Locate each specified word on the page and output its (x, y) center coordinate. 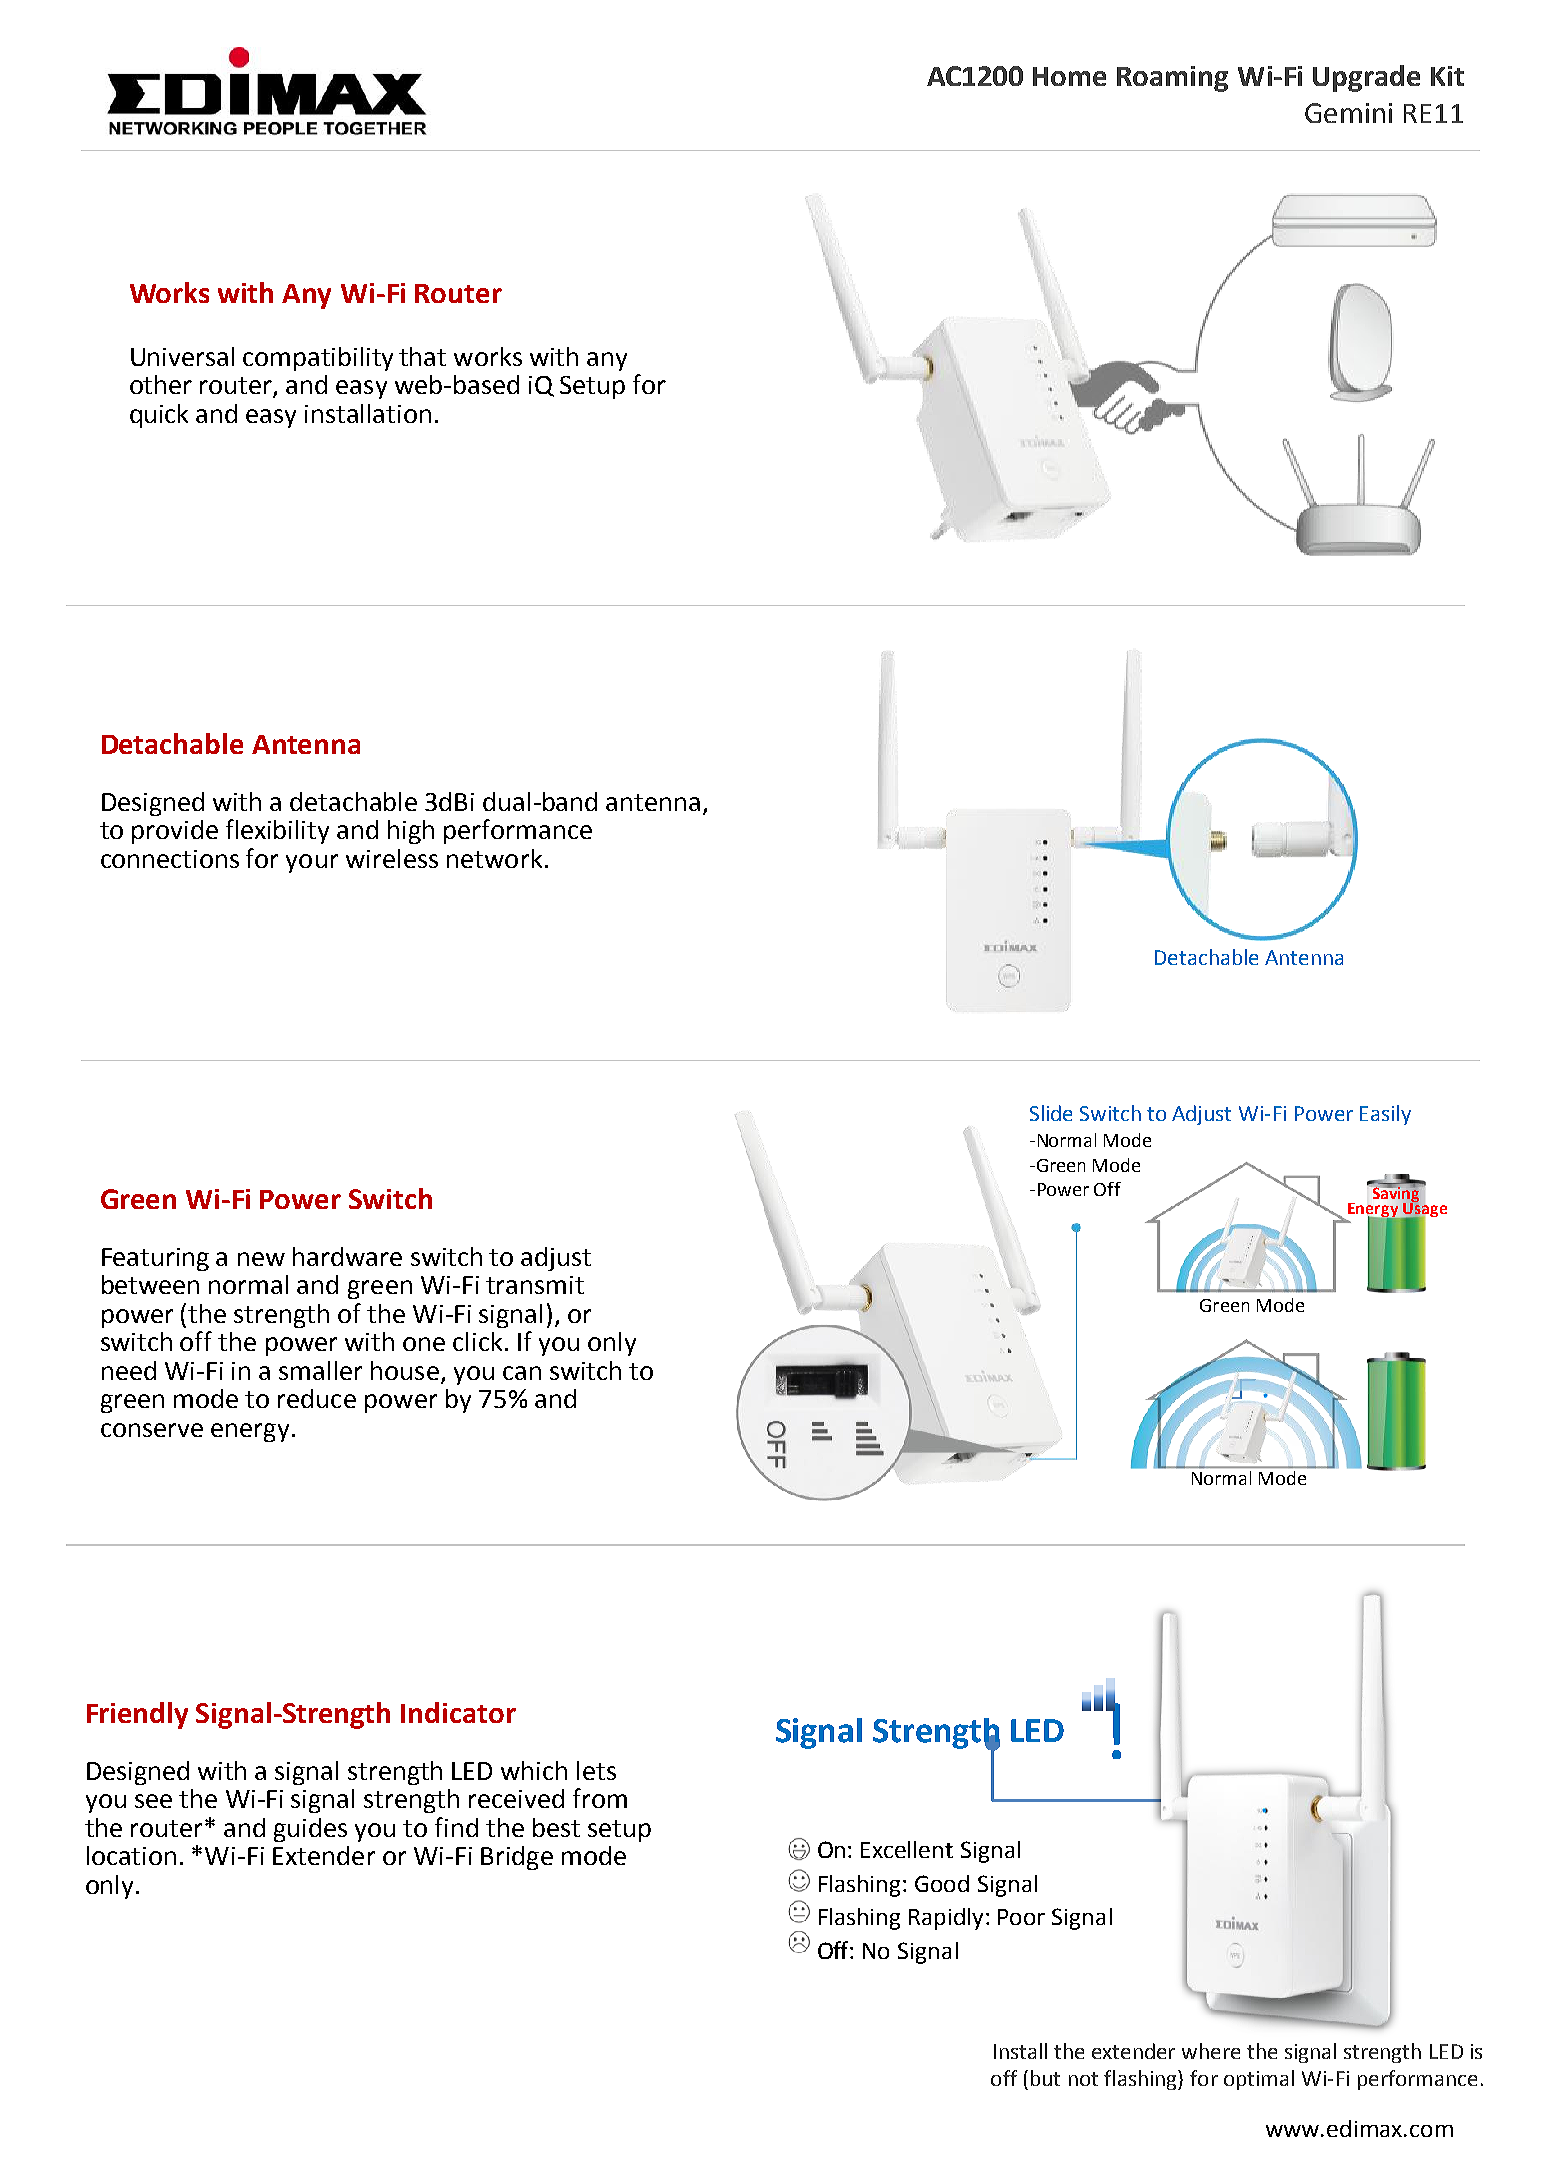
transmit (535, 1285)
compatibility (318, 359)
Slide (1051, 1113)
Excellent (907, 1849)
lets (596, 1770)
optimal (1259, 2080)
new (261, 1259)
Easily (1385, 1115)
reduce (317, 1398)
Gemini (1348, 113)
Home (1069, 76)
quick (159, 416)
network (494, 858)
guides (310, 1830)
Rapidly (948, 1919)
